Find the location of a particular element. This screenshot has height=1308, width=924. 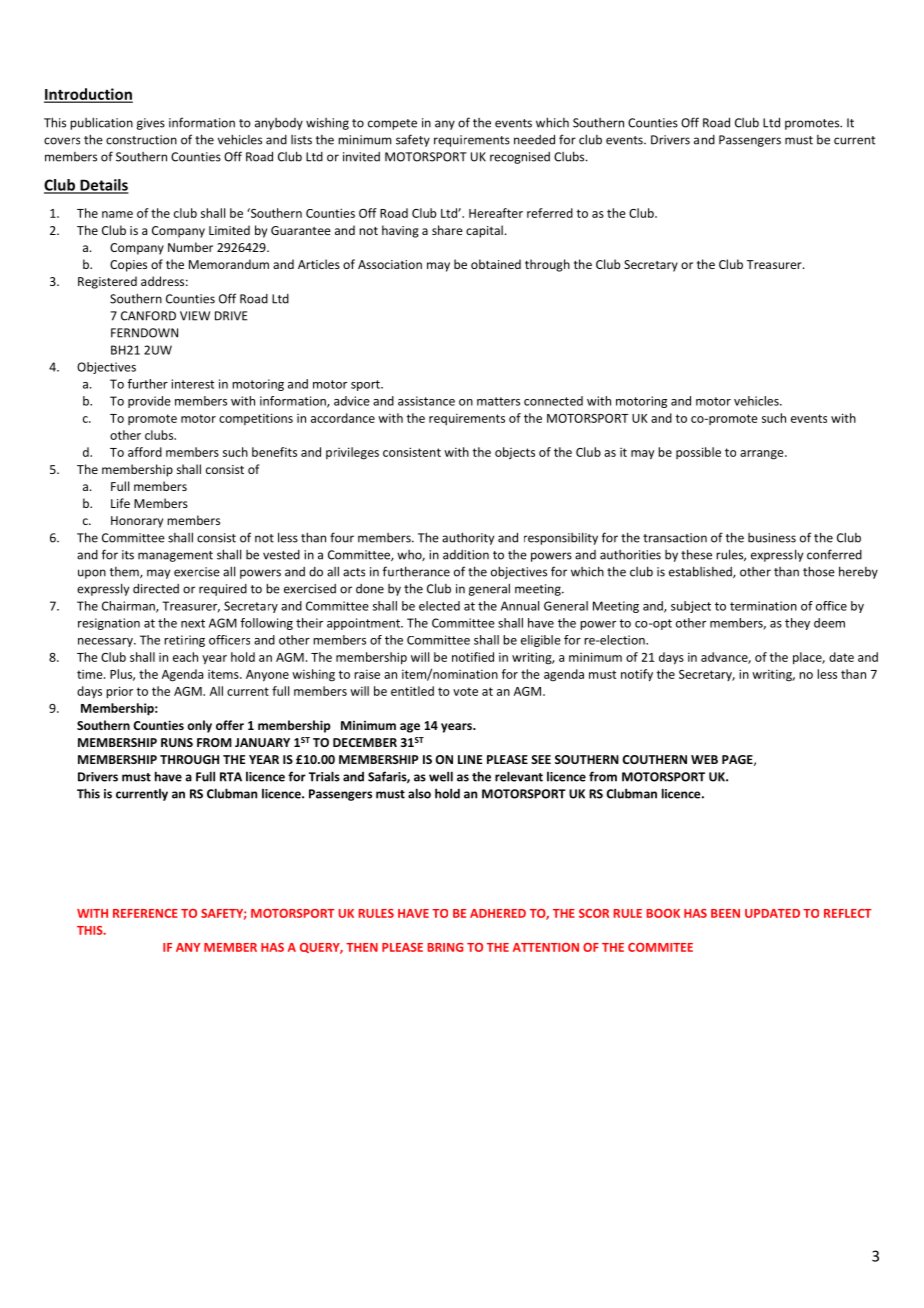

Copies is located at coordinates (128, 266).
